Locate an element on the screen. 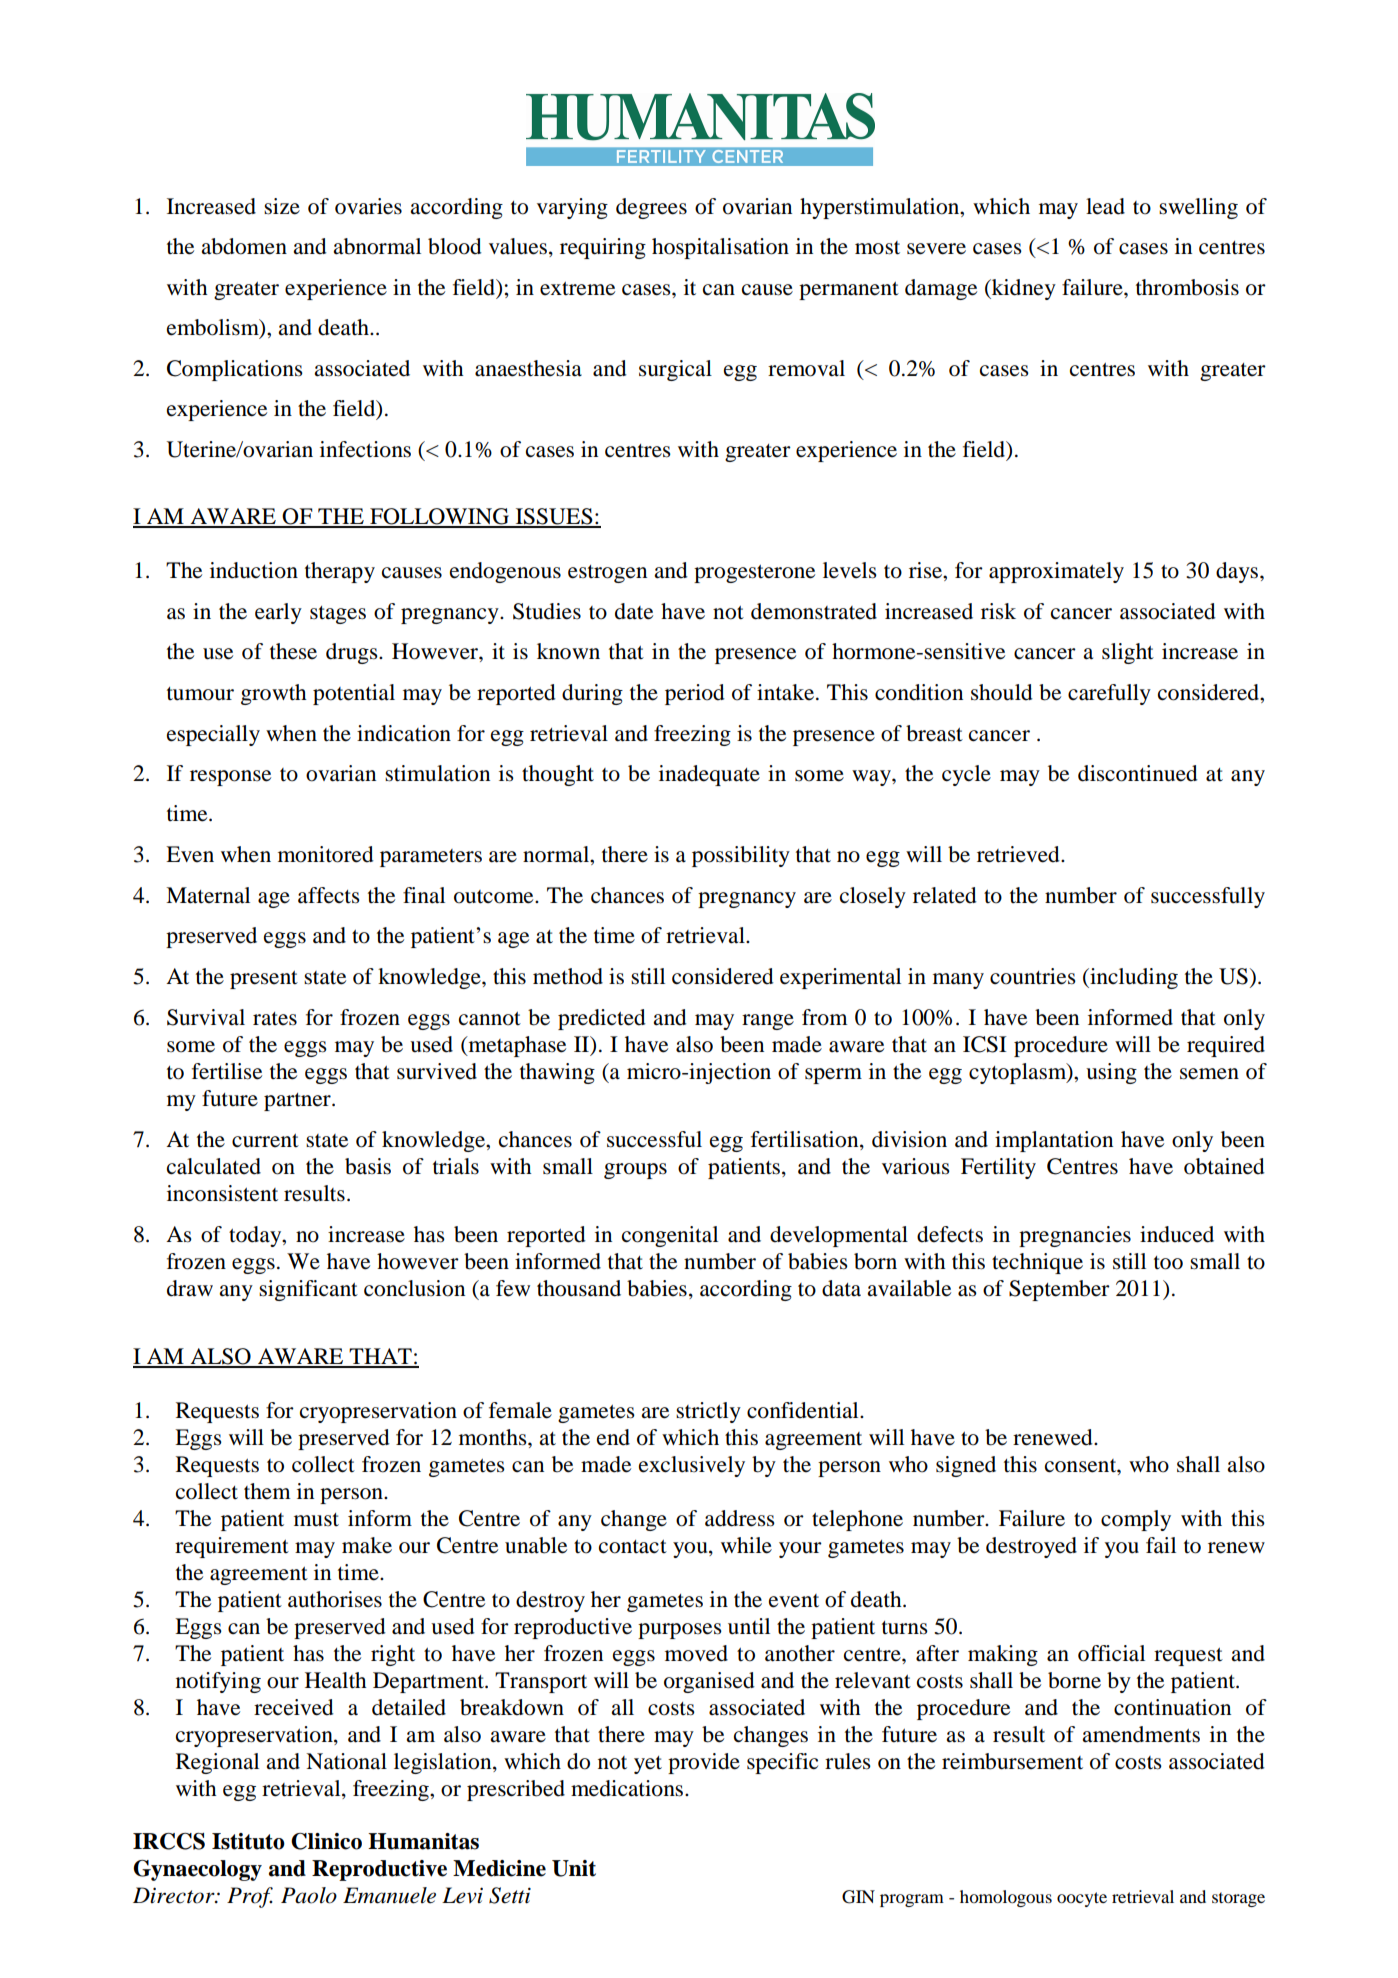 The image size is (1398, 1978). oocyte is located at coordinates (1082, 1899).
